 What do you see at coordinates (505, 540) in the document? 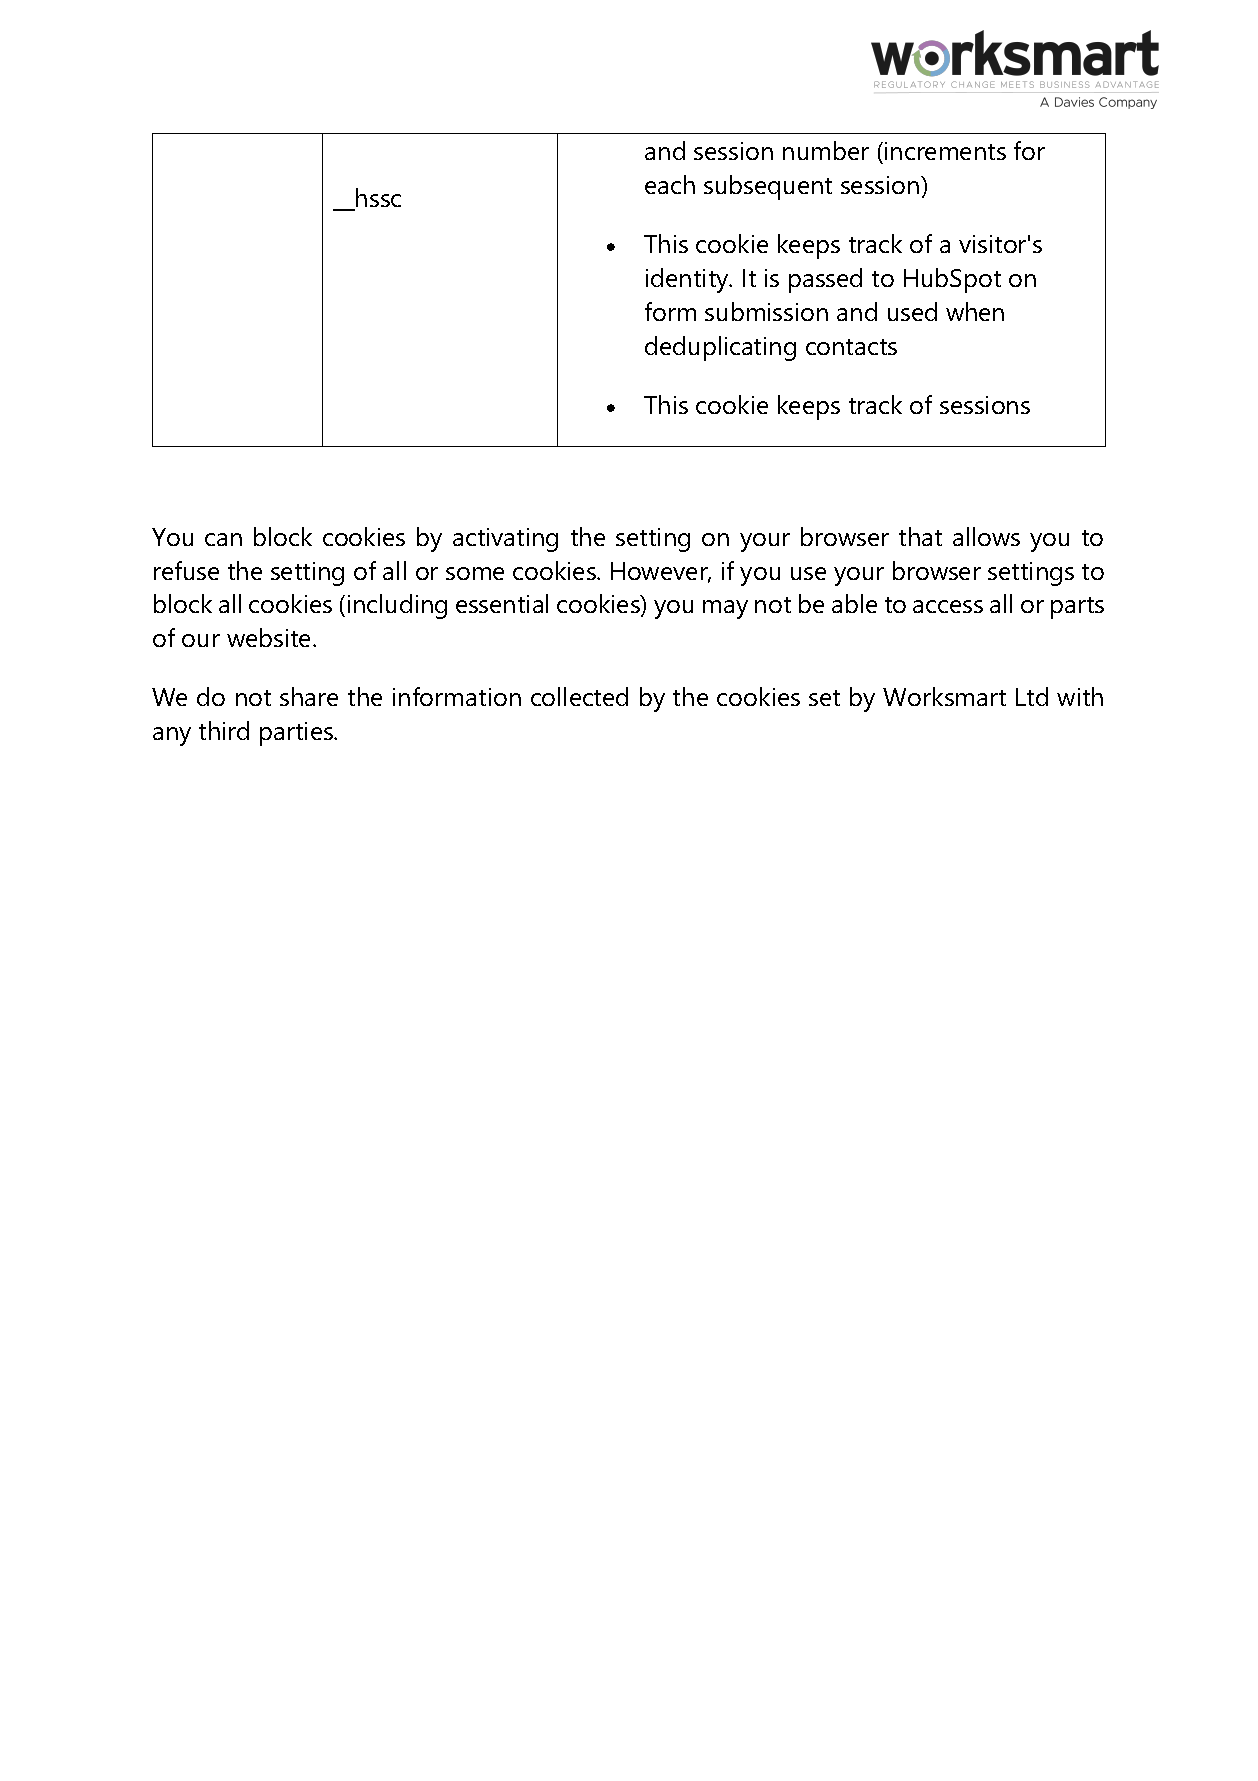
I see `activating` at bounding box center [505, 540].
